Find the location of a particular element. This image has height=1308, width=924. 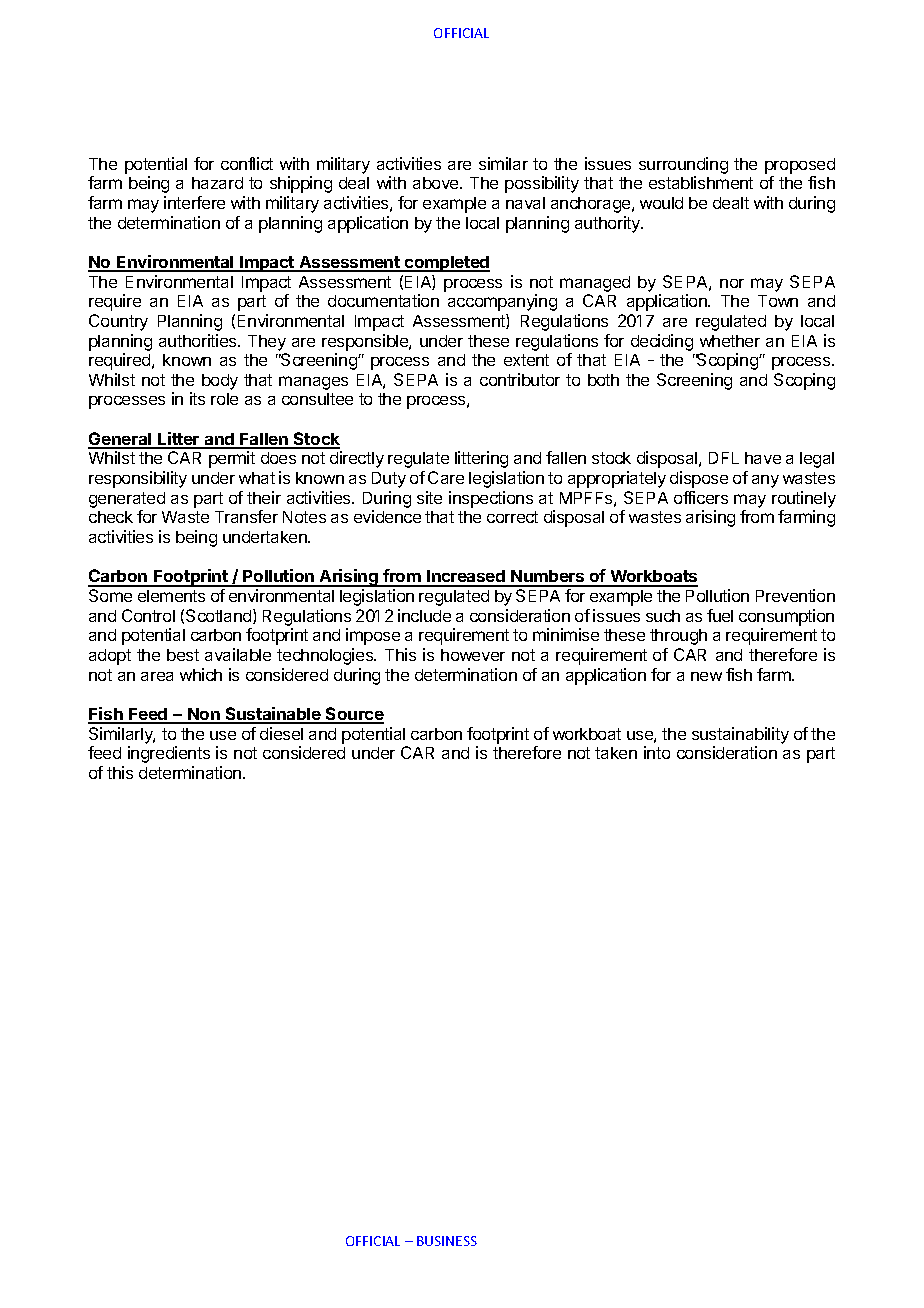

ingredients is located at coordinates (169, 754).
